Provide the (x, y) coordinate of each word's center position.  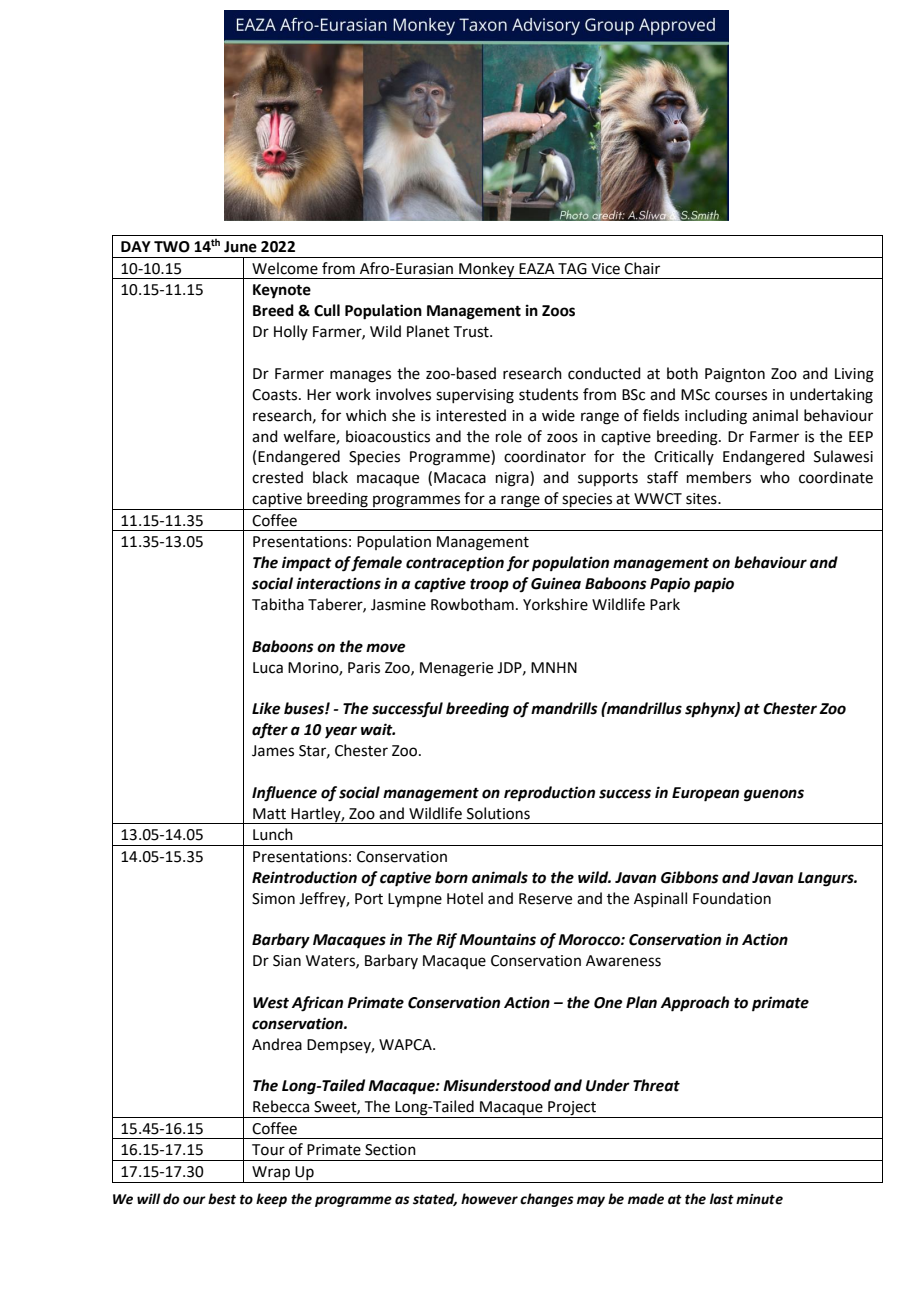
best (222, 1199)
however (489, 1199)
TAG (572, 269)
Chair (642, 268)
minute (759, 1199)
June (240, 247)
